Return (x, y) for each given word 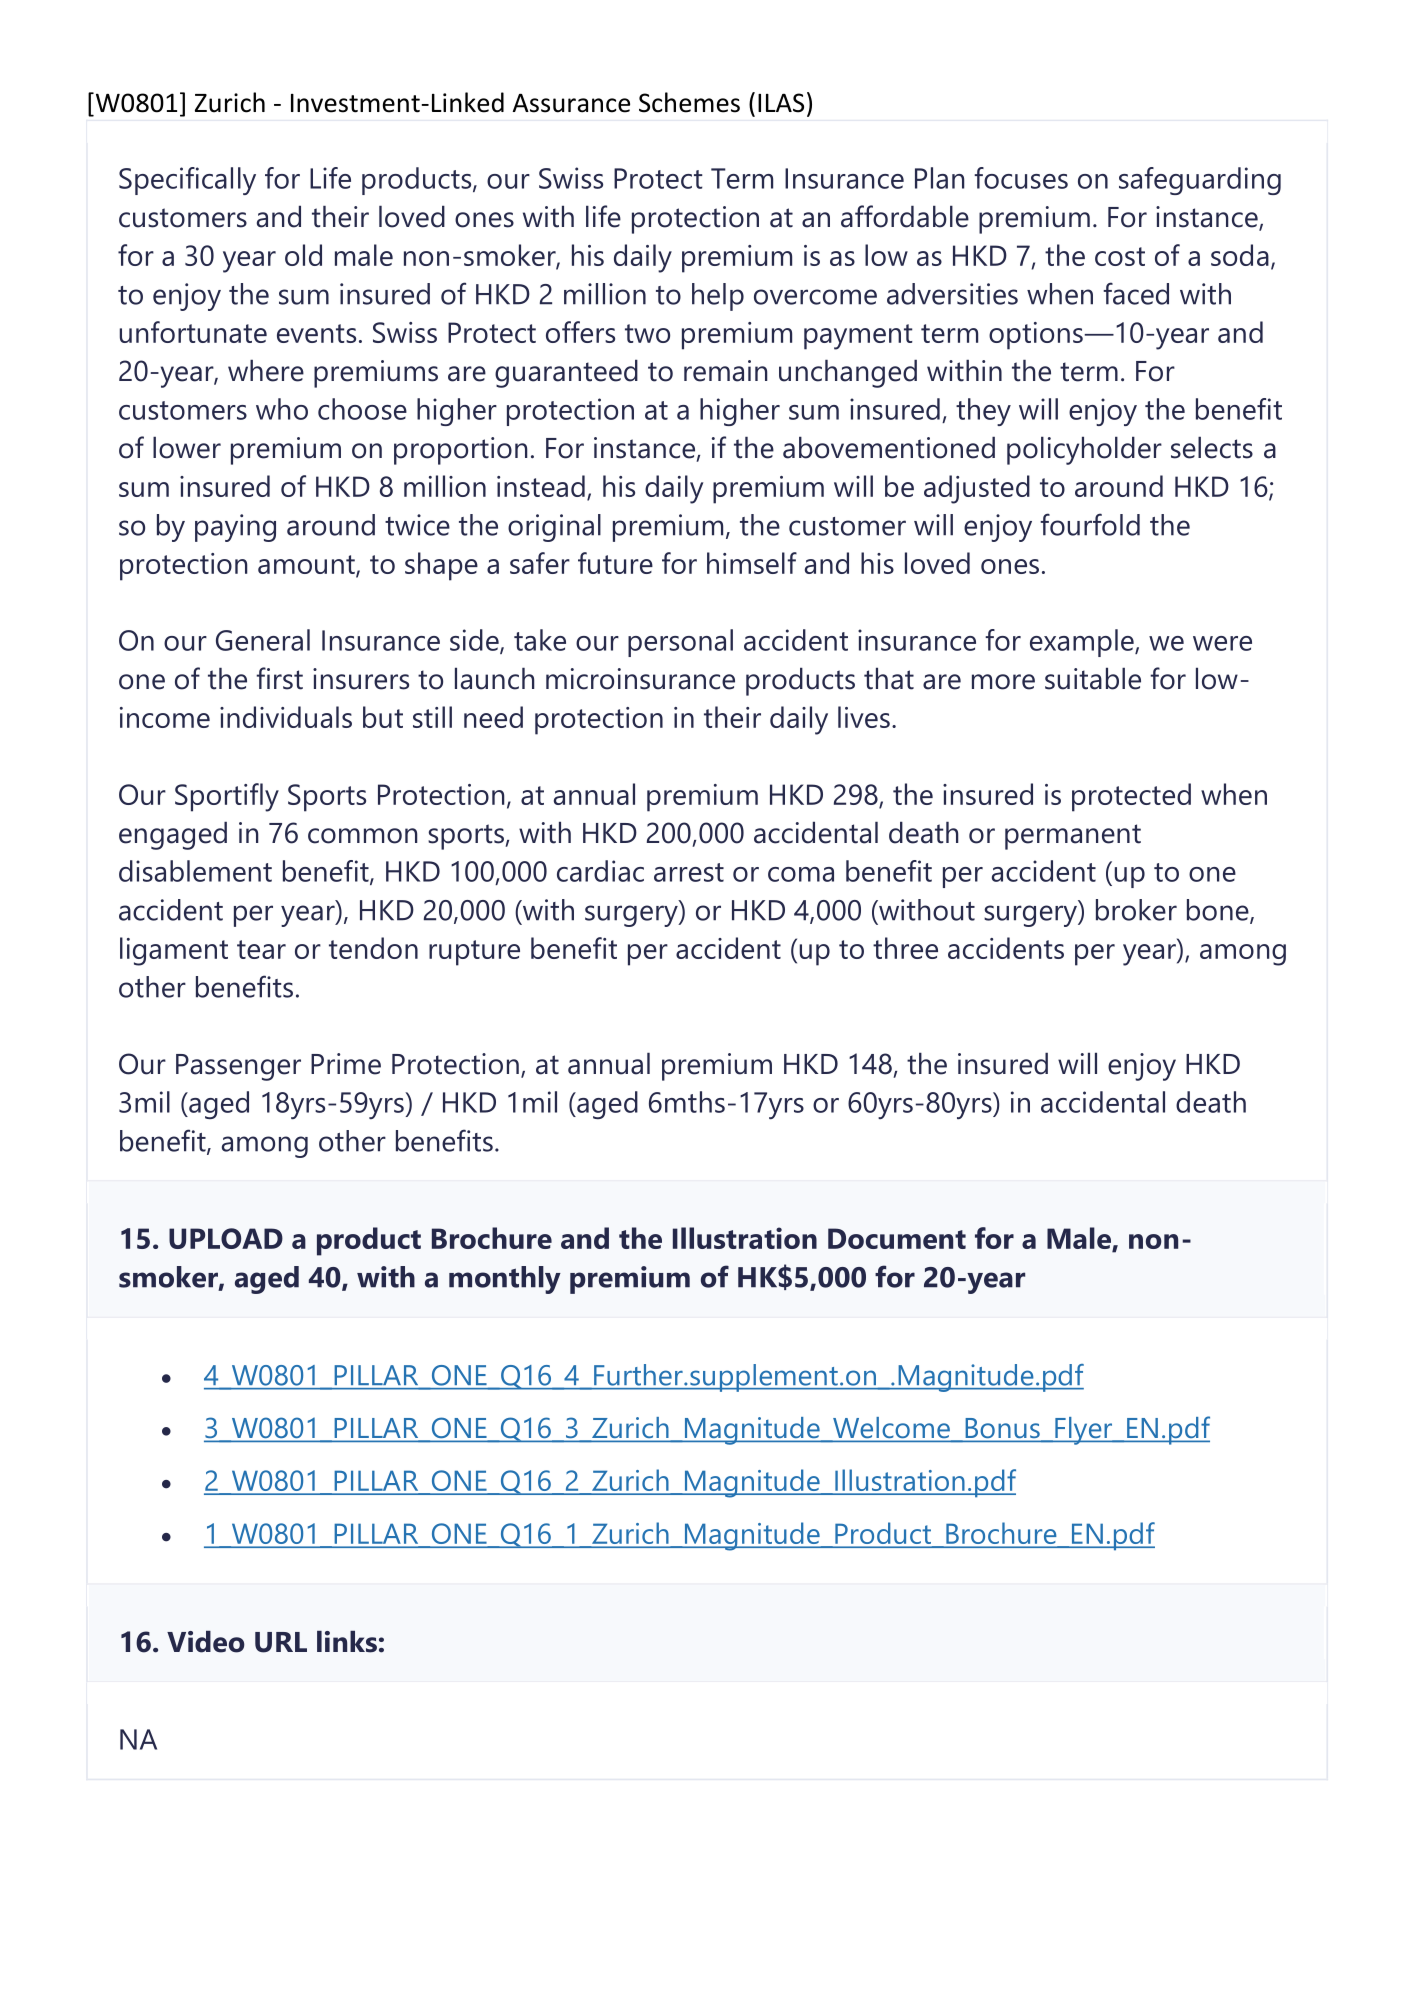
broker (1136, 910)
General (263, 640)
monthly (505, 1280)
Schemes (689, 102)
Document (897, 1238)
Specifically (187, 181)
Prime (346, 1064)
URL (281, 1642)
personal (680, 643)
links (347, 1642)
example (1083, 643)
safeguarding (1200, 181)
